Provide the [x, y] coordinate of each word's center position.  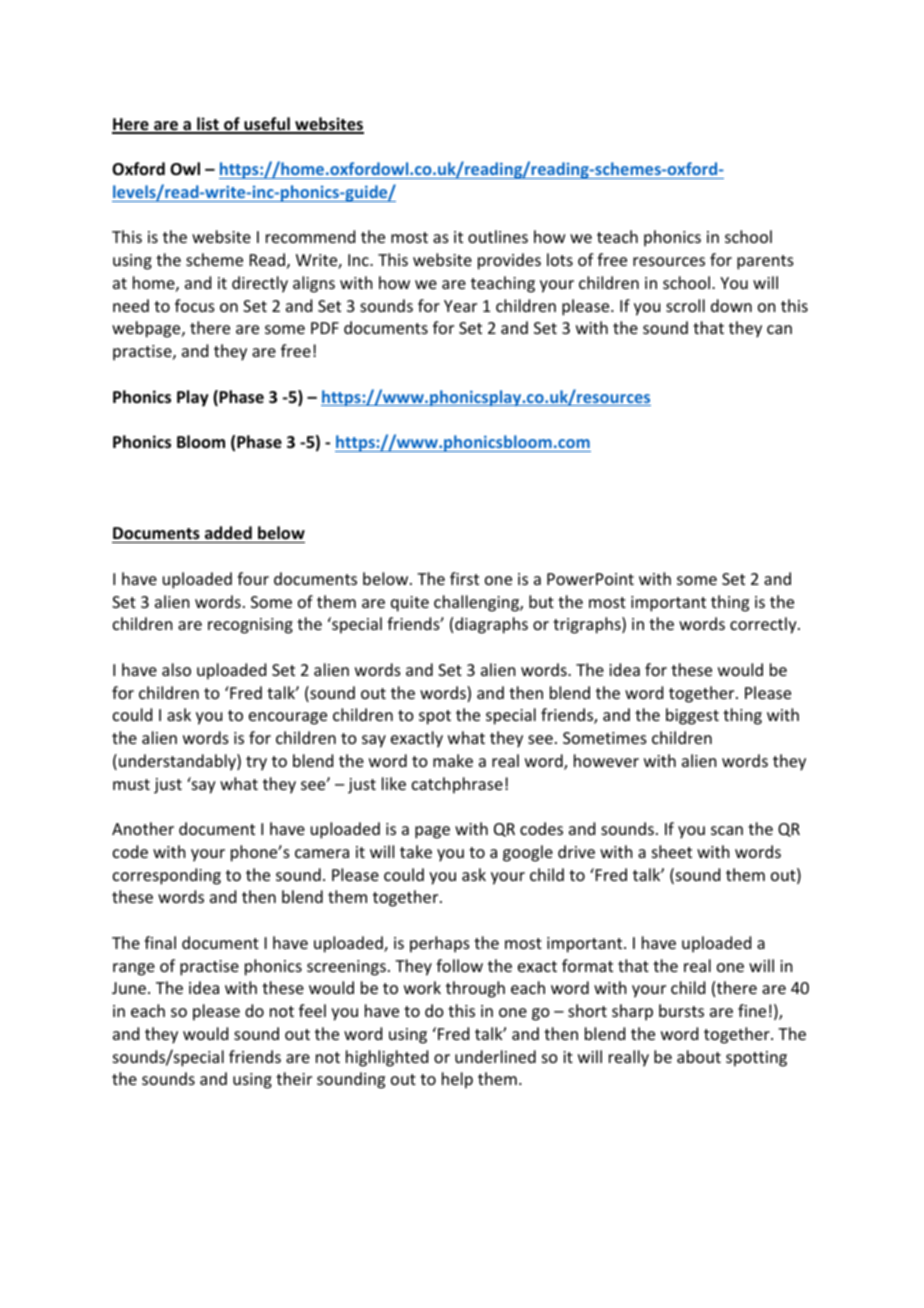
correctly [764, 625]
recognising [250, 626]
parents [765, 262]
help [457, 1080]
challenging [477, 603]
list [208, 125]
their [294, 1078]
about [699, 1056]
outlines [498, 236]
